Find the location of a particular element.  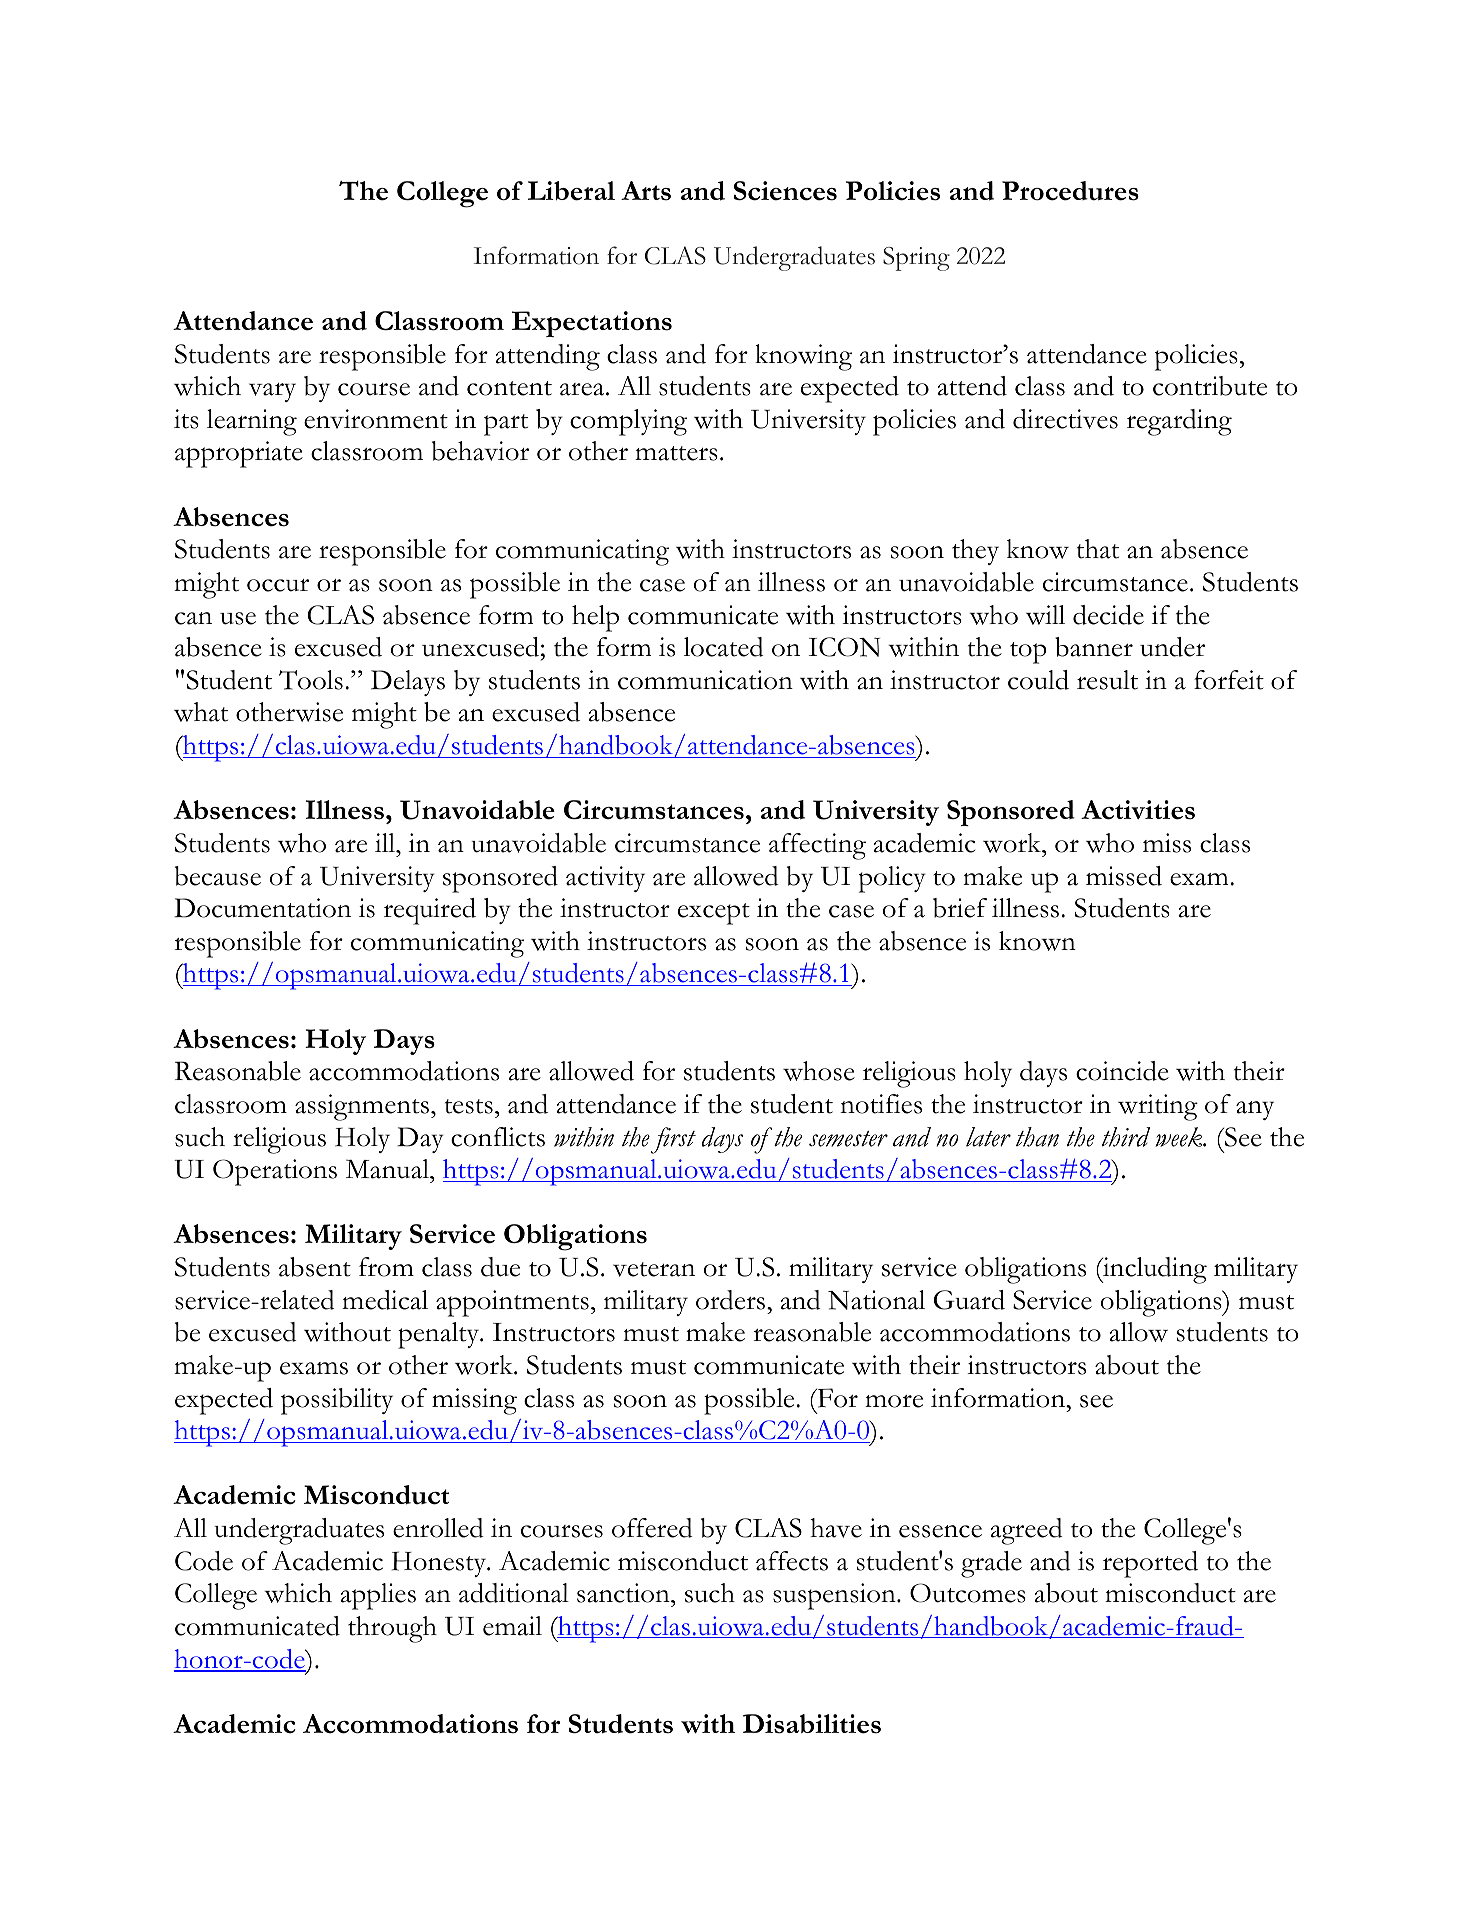

Procedures is located at coordinates (1070, 191).
